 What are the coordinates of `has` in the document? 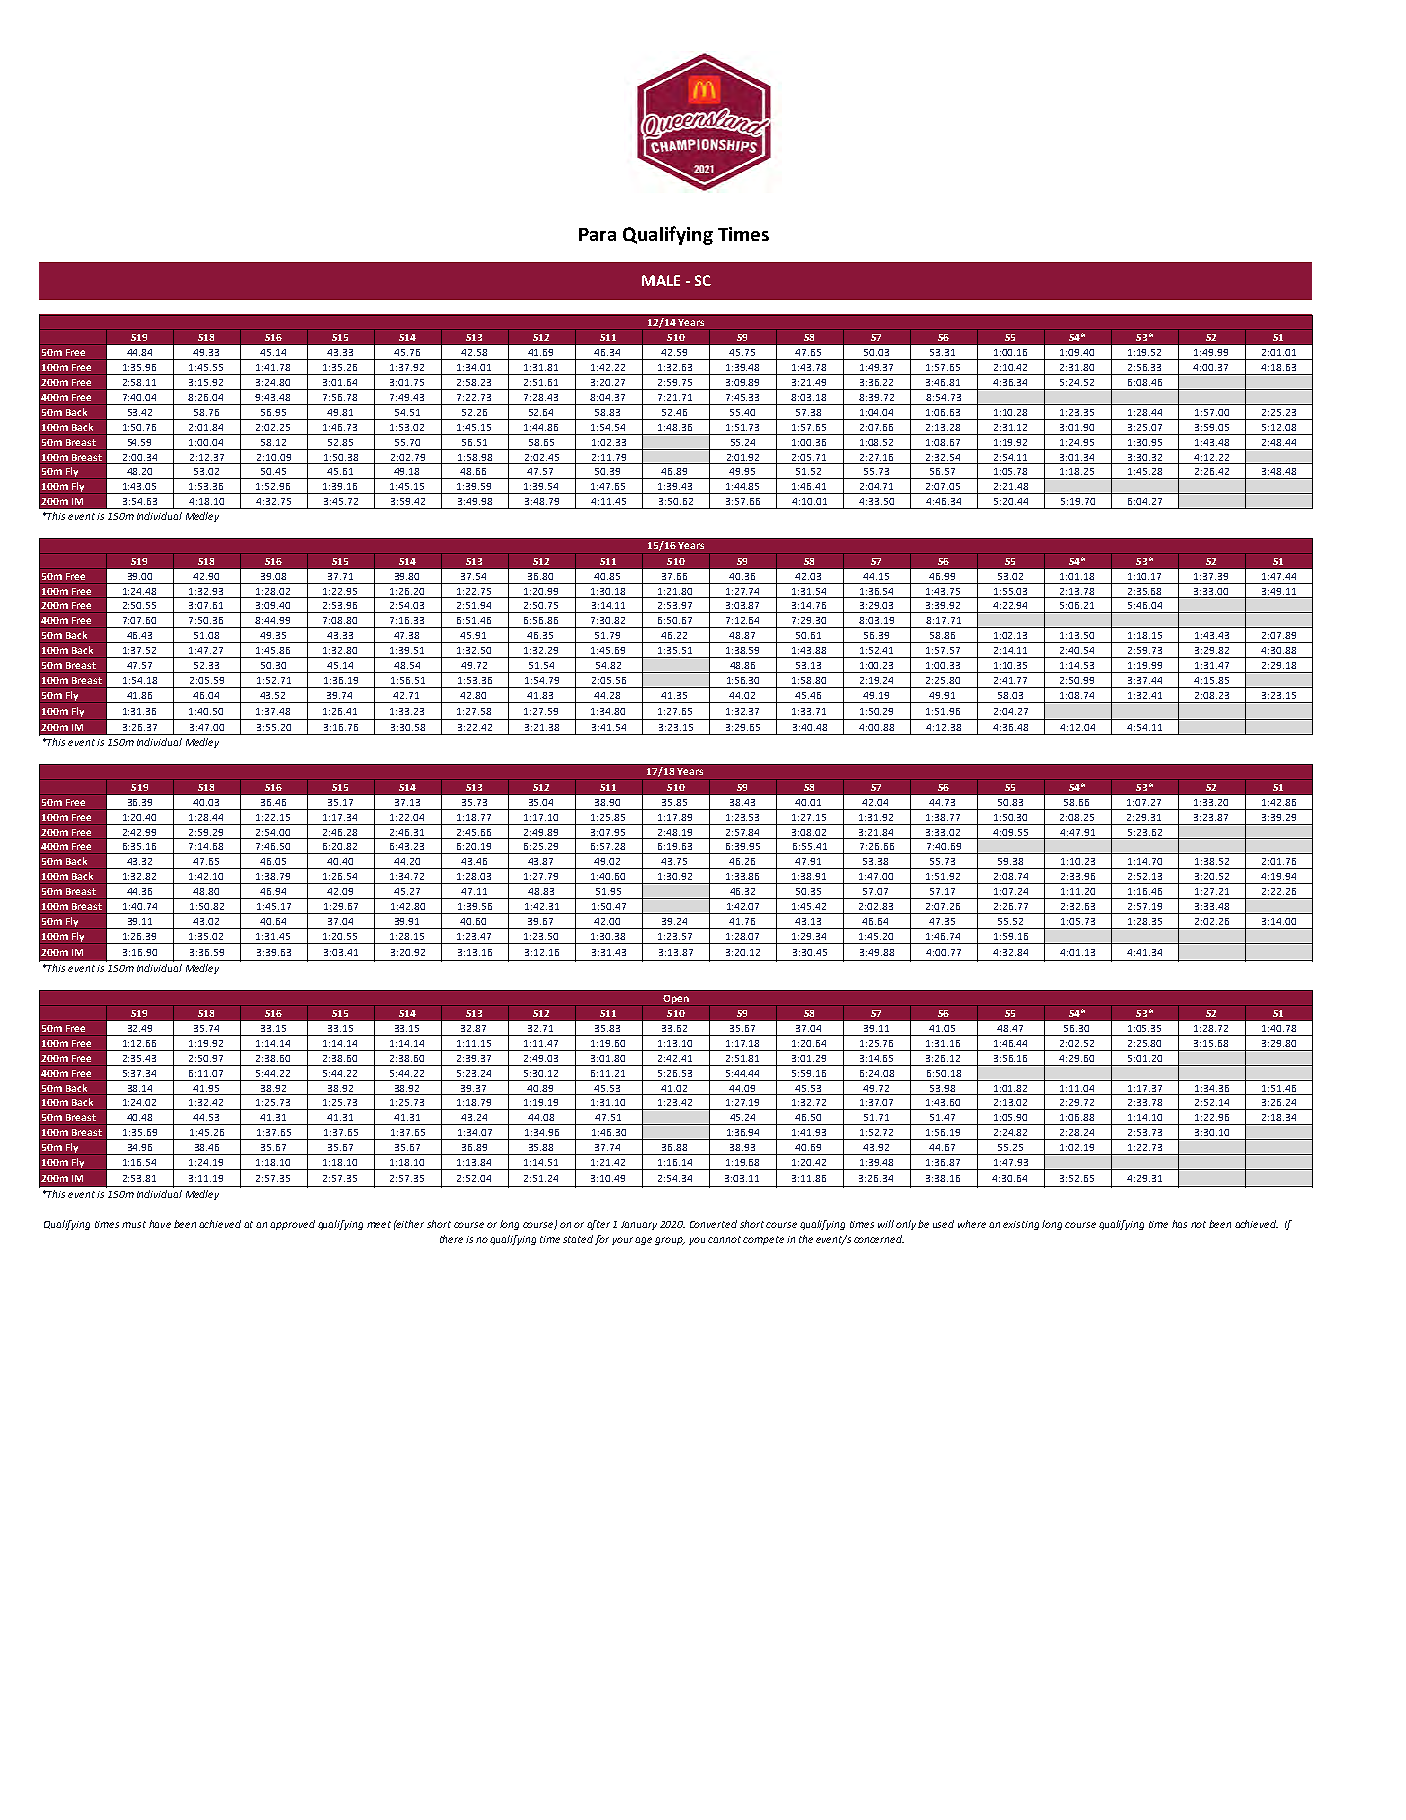 It's located at (1179, 1224).
